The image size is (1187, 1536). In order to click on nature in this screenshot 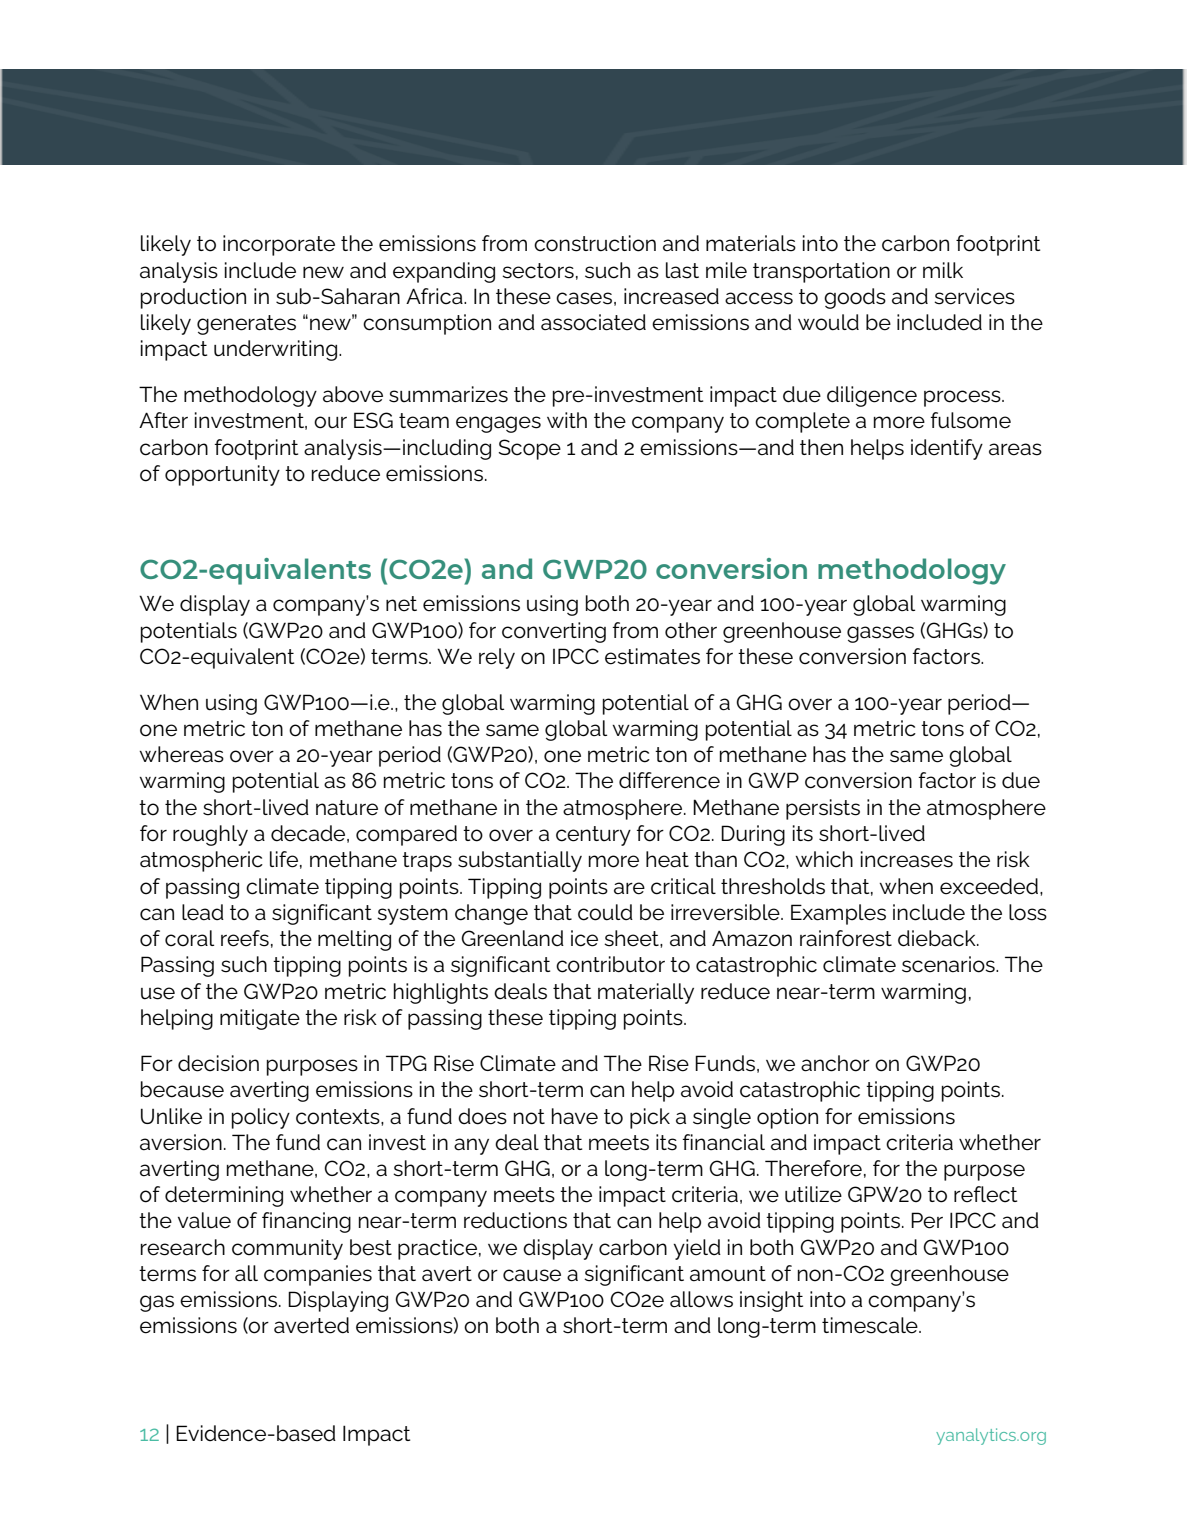, I will do `click(347, 808)`.
